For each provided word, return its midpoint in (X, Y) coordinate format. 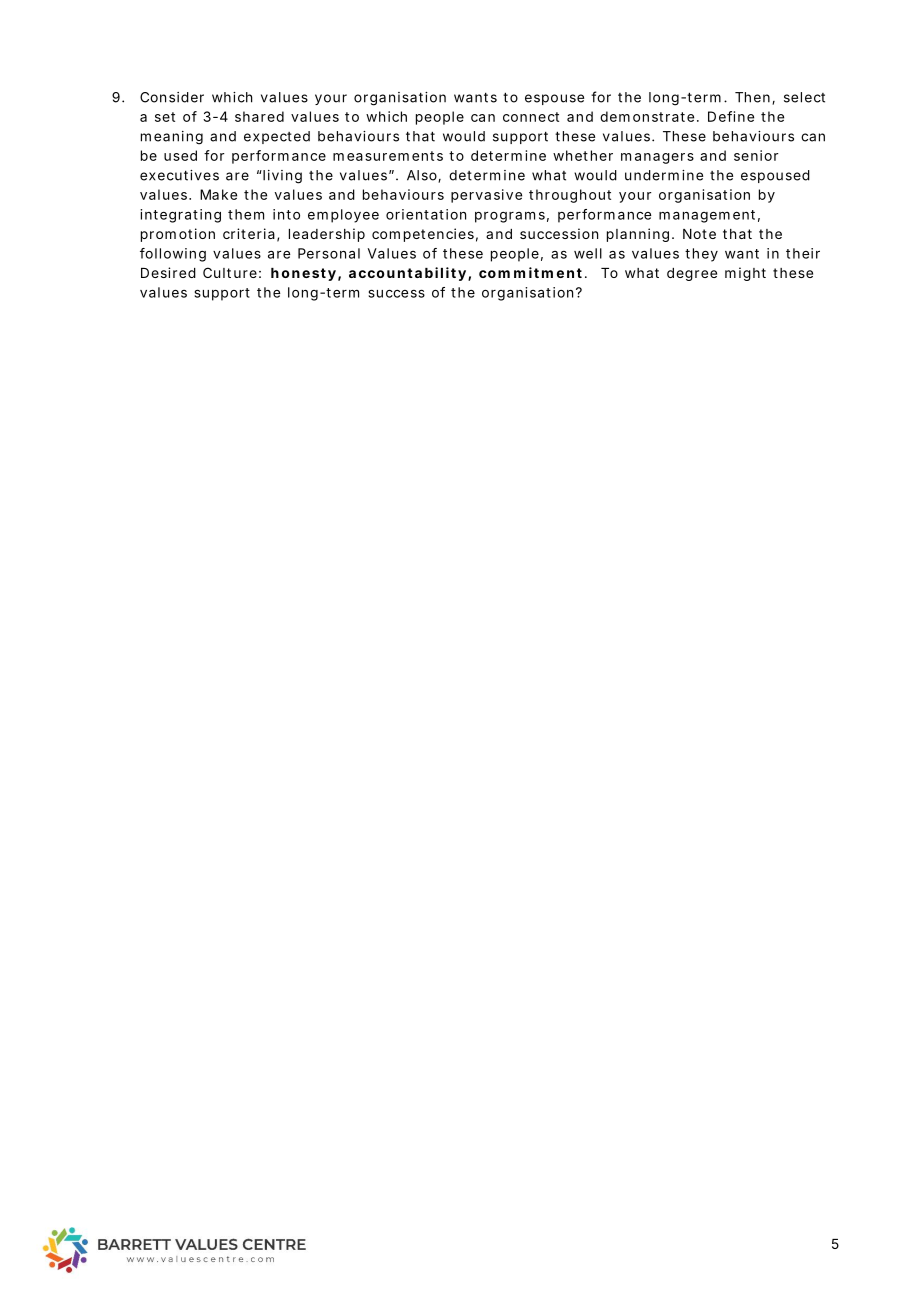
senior (756, 155)
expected (277, 137)
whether (583, 155)
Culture (230, 272)
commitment (530, 272)
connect (531, 117)
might (745, 274)
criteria (249, 233)
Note (699, 234)
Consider (172, 97)
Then (754, 98)
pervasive (486, 196)
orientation (426, 214)
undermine (664, 175)
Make (218, 194)
